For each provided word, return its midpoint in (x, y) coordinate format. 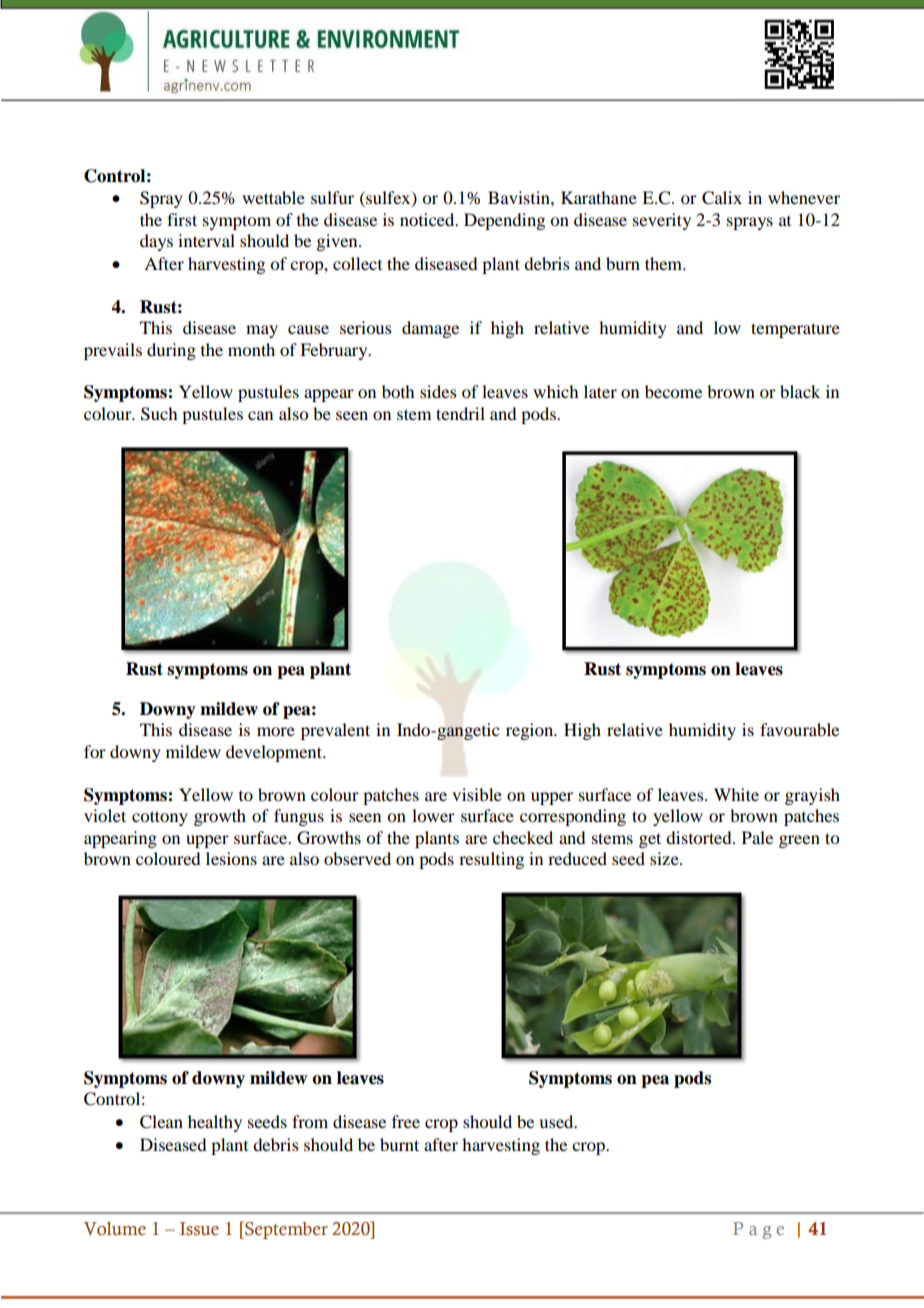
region (531, 731)
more (276, 731)
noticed (428, 219)
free (406, 1121)
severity (662, 221)
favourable (799, 729)
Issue (199, 1229)
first (182, 219)
